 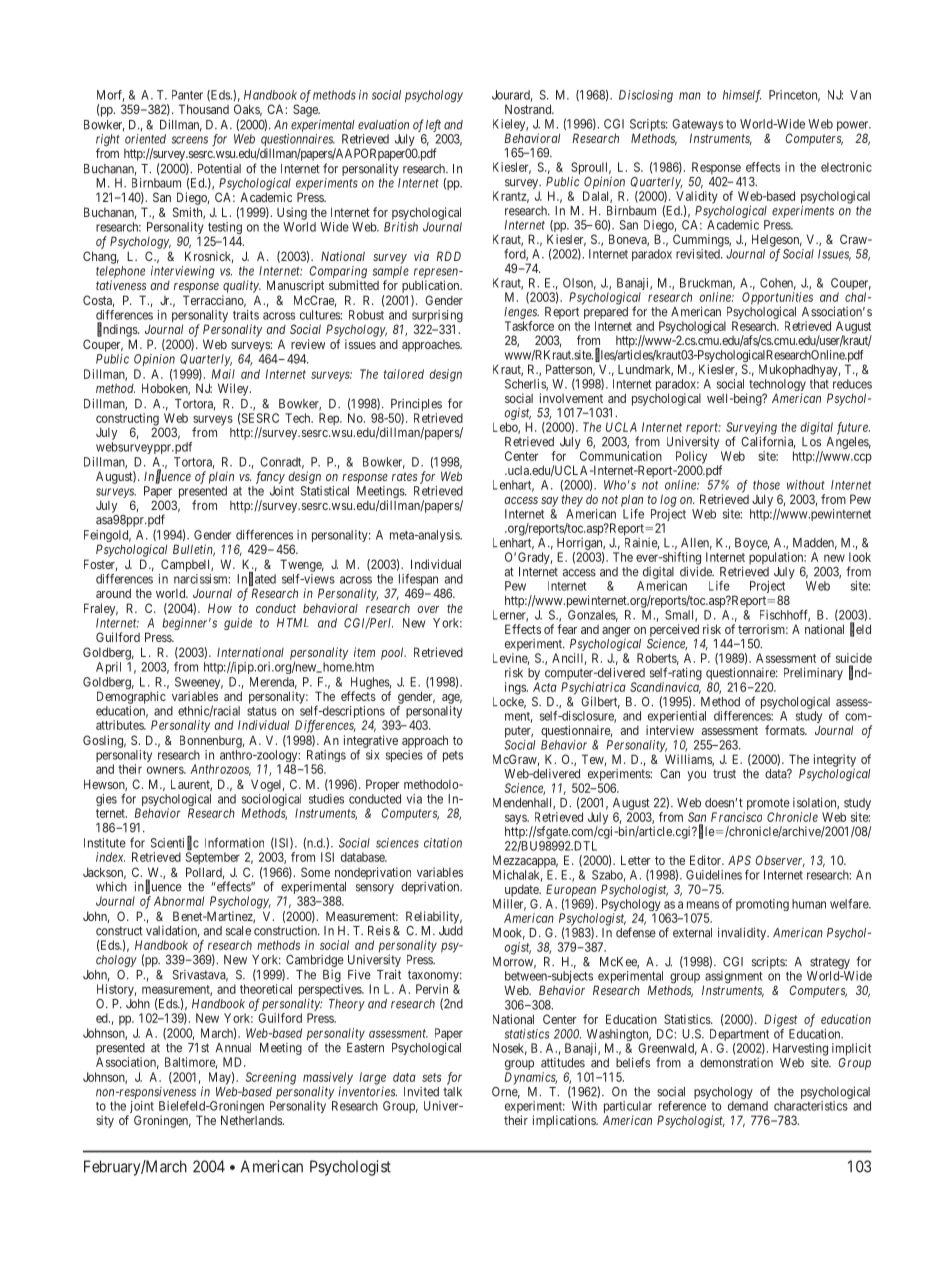 I want to click on talk, so click(x=452, y=1092).
